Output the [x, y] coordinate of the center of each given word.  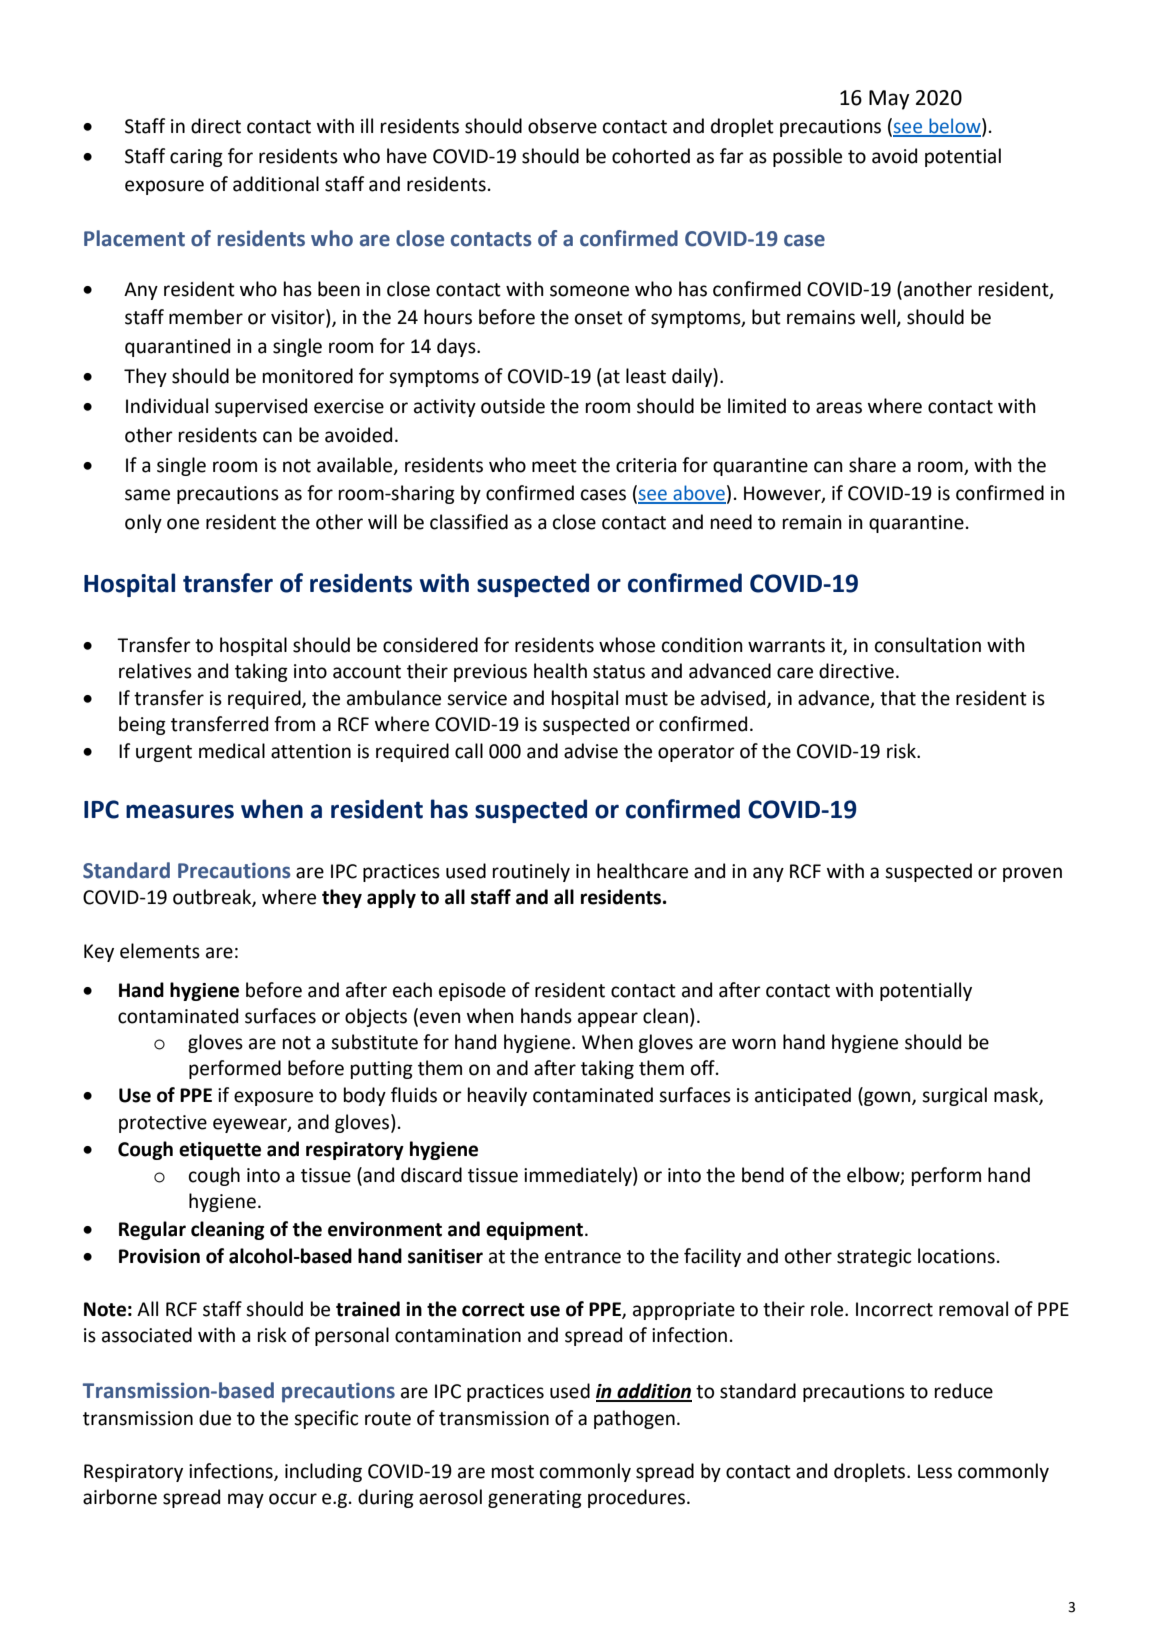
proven [1032, 874]
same [147, 495]
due [215, 1418]
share [872, 465]
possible [807, 157]
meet [554, 466]
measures [180, 811]
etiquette [220, 1151]
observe [562, 126]
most [513, 1472]
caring [196, 158]
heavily [497, 1096]
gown [887, 1098]
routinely [531, 872]
